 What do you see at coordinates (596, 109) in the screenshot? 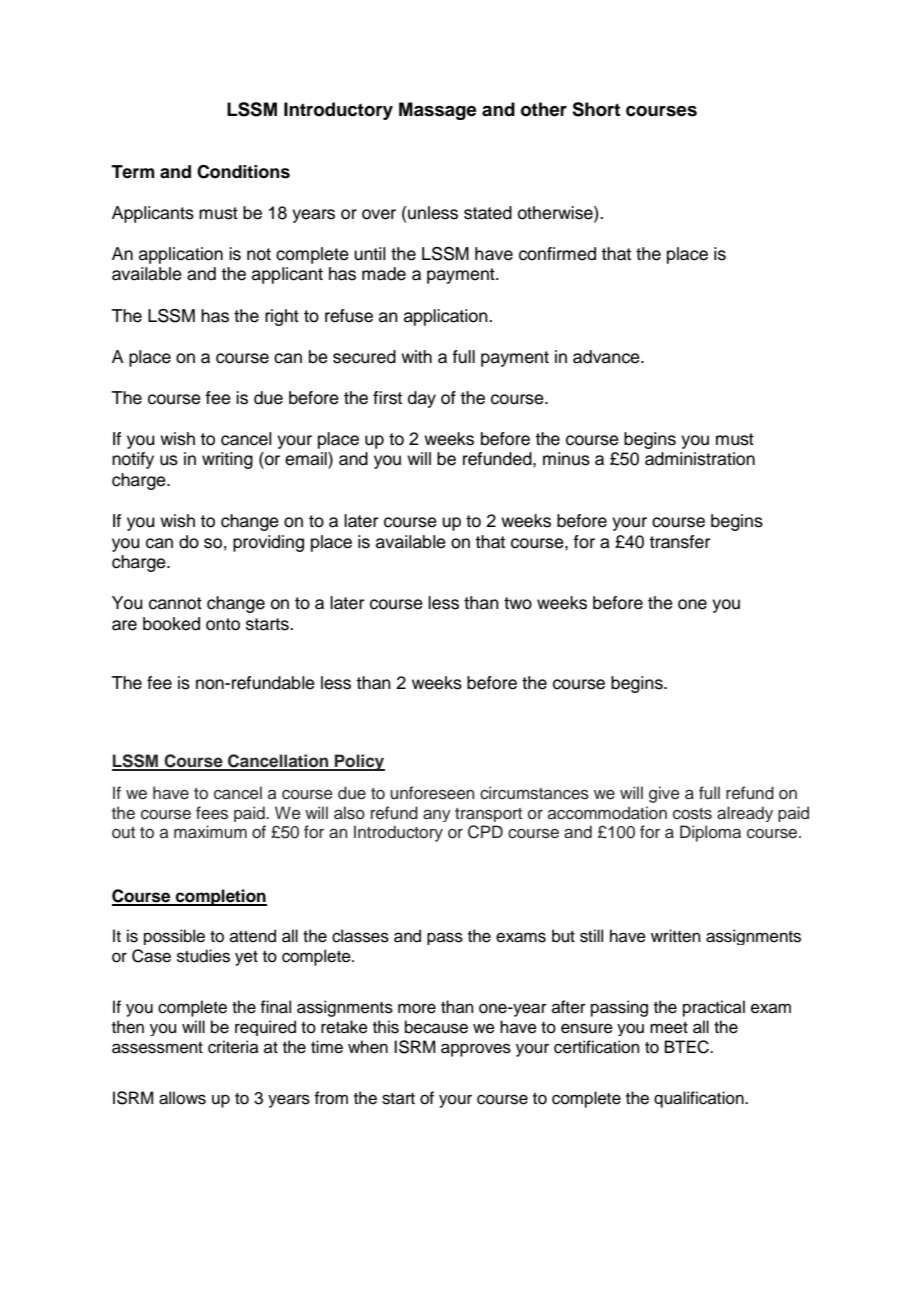
I see `Short` at bounding box center [596, 109].
